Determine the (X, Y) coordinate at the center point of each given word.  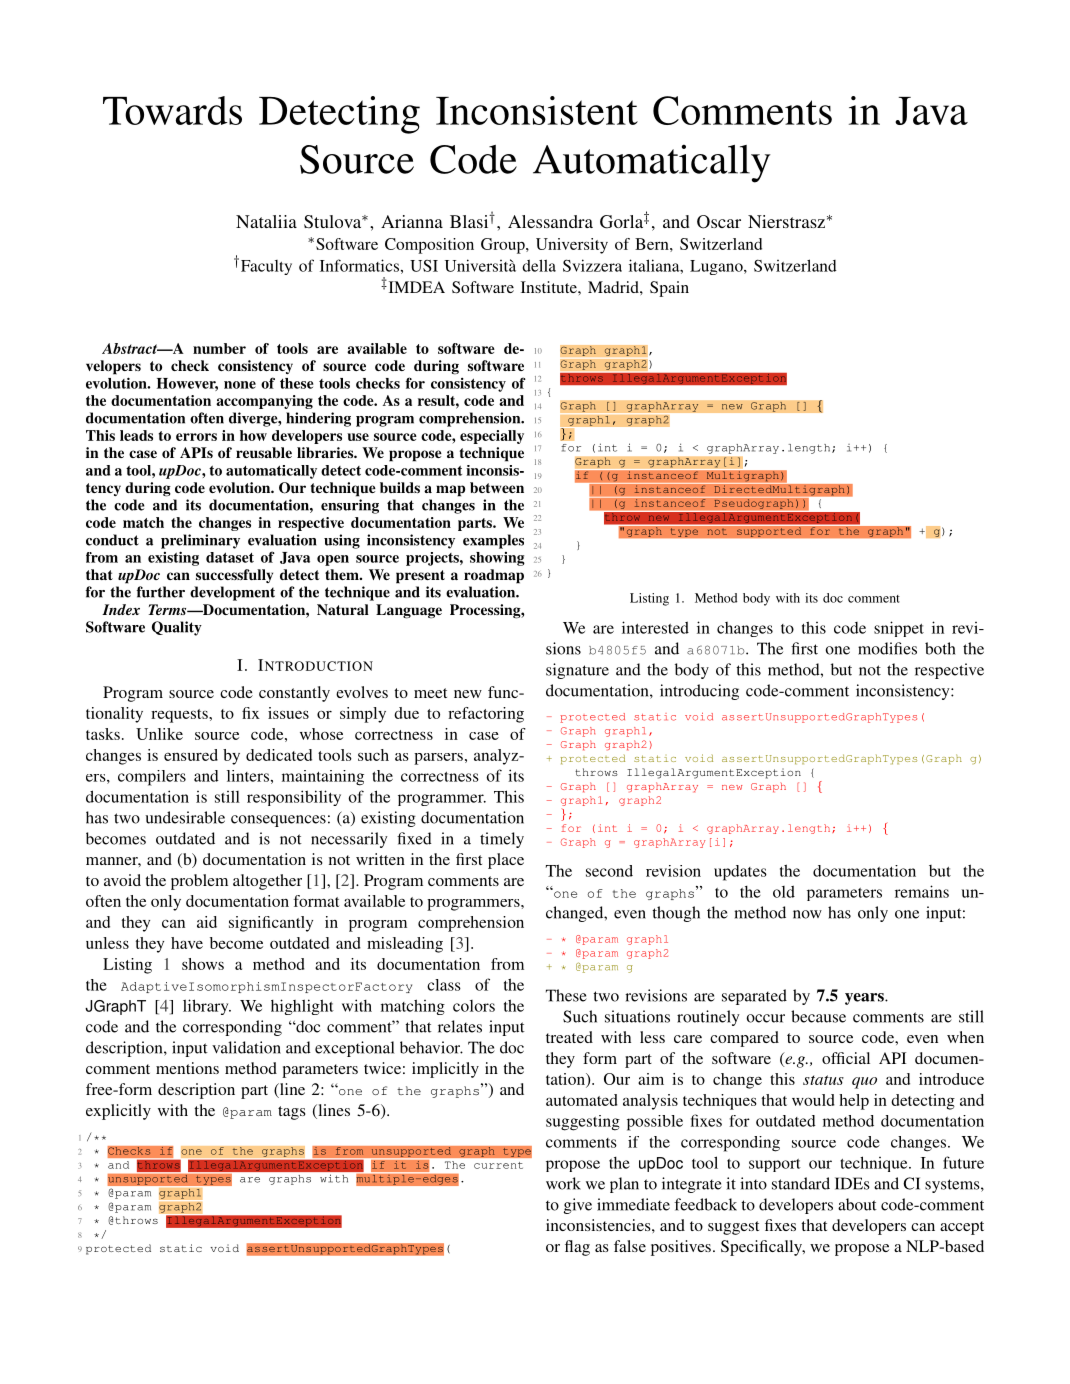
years (865, 999)
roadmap (494, 576)
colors (474, 1006)
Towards (172, 110)
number (219, 348)
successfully (234, 576)
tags (291, 1113)
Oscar (719, 222)
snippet (899, 629)
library (207, 1007)
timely (502, 840)
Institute (550, 287)
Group (504, 246)
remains (922, 891)
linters (248, 776)
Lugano (717, 267)
